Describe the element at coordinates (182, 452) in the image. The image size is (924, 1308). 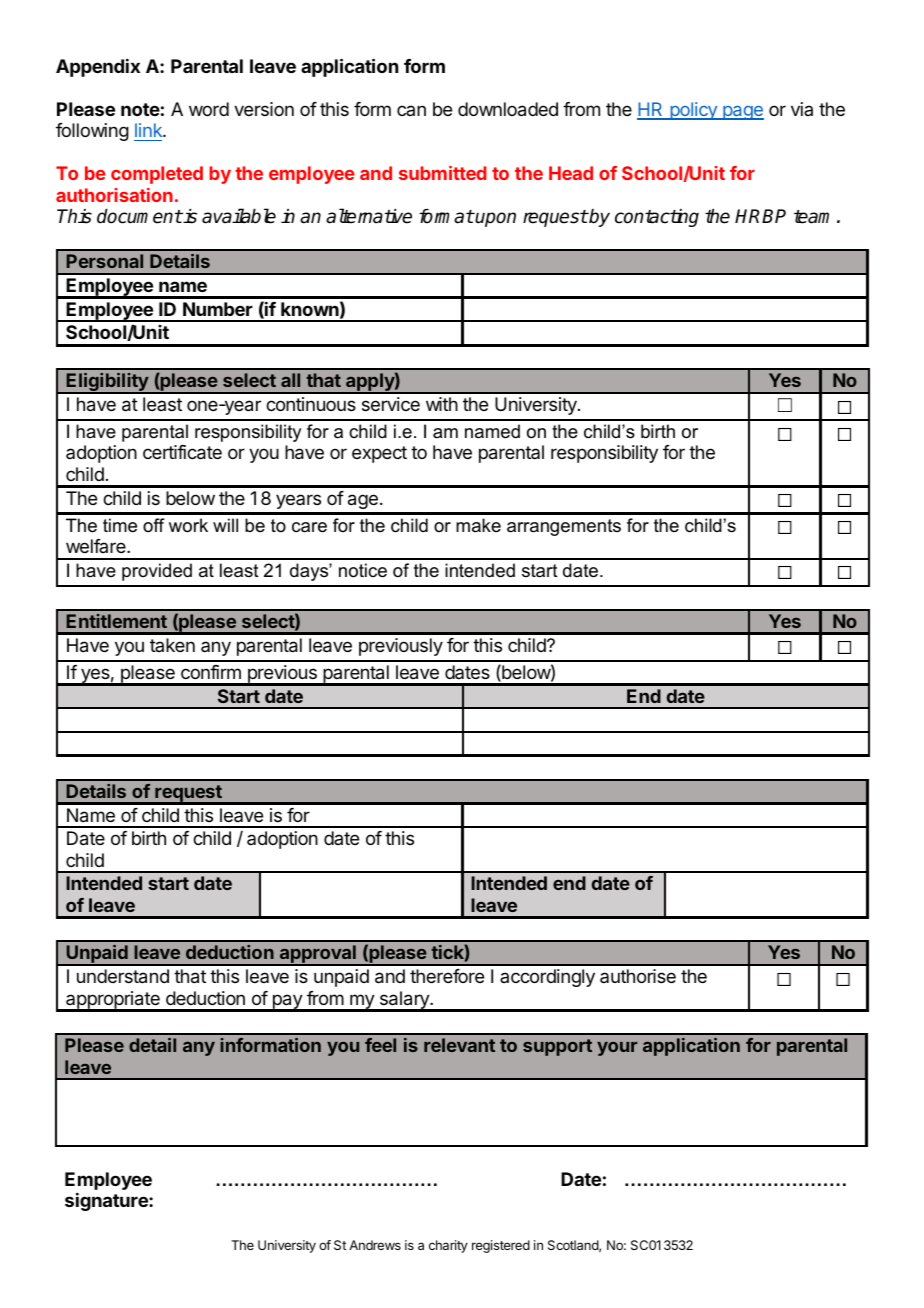
I see `certificate` at that location.
